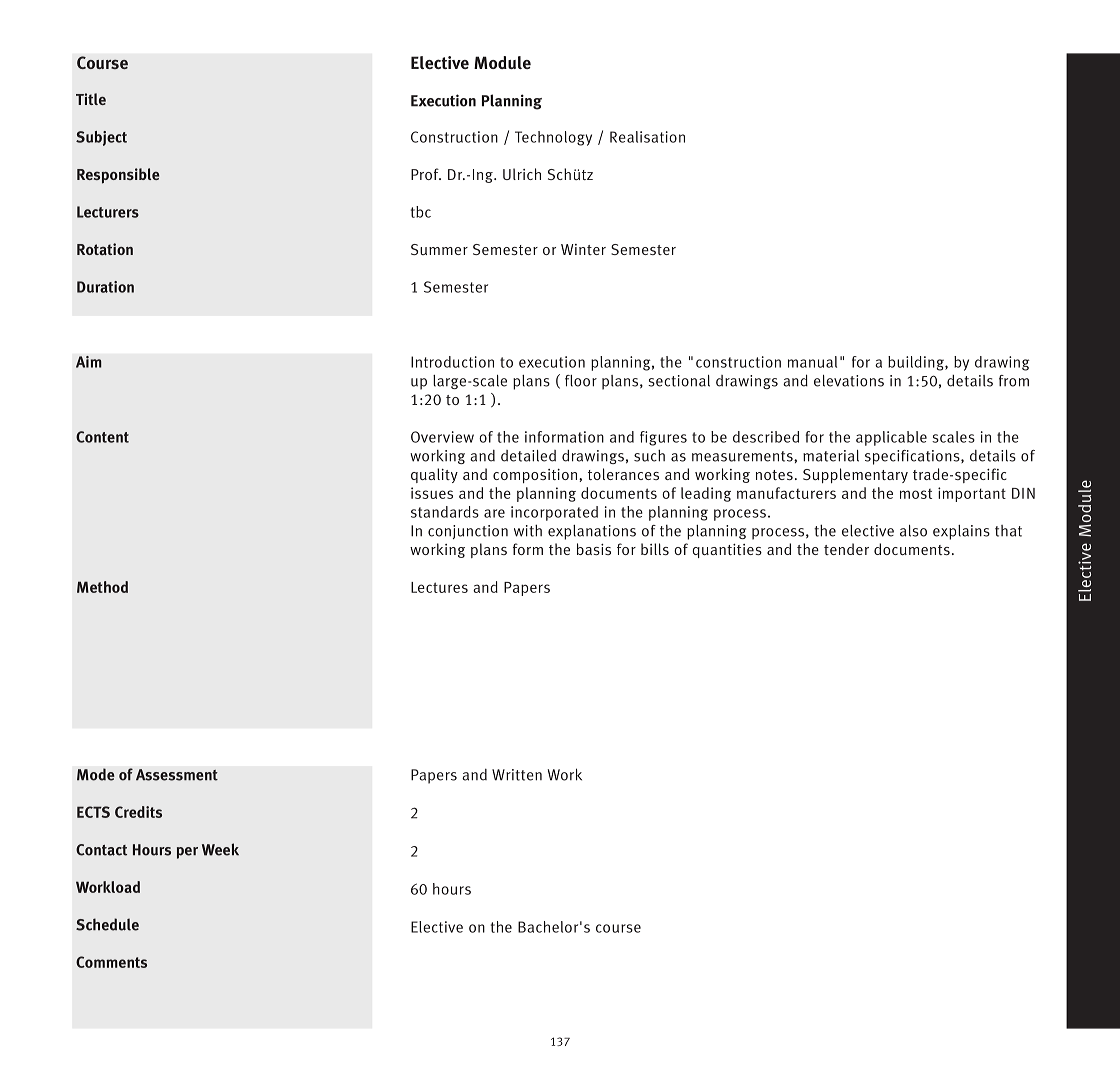  Describe the element at coordinates (553, 138) in the screenshot. I see `Technology` at that location.
